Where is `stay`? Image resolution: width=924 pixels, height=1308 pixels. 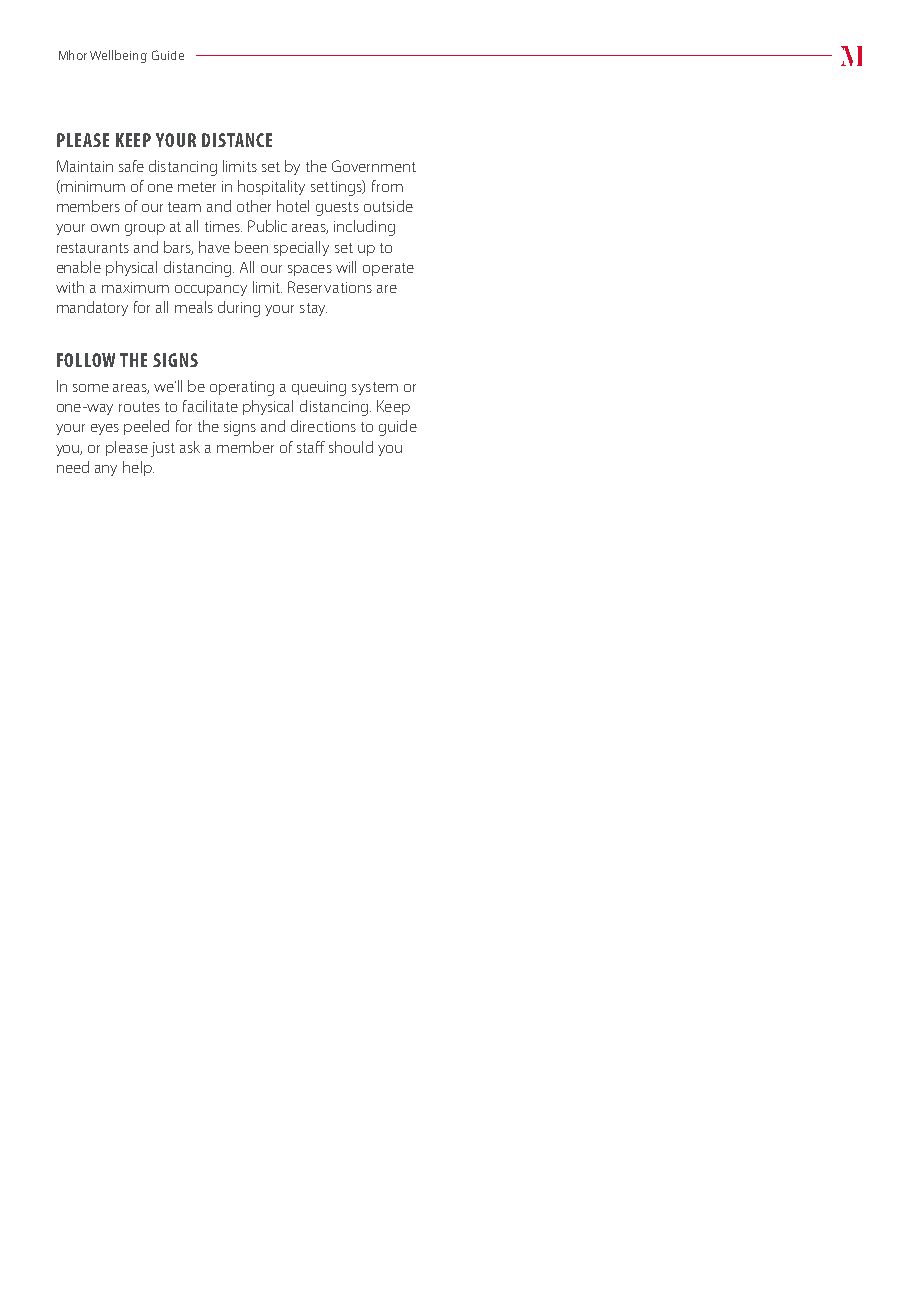
stay is located at coordinates (313, 309).
